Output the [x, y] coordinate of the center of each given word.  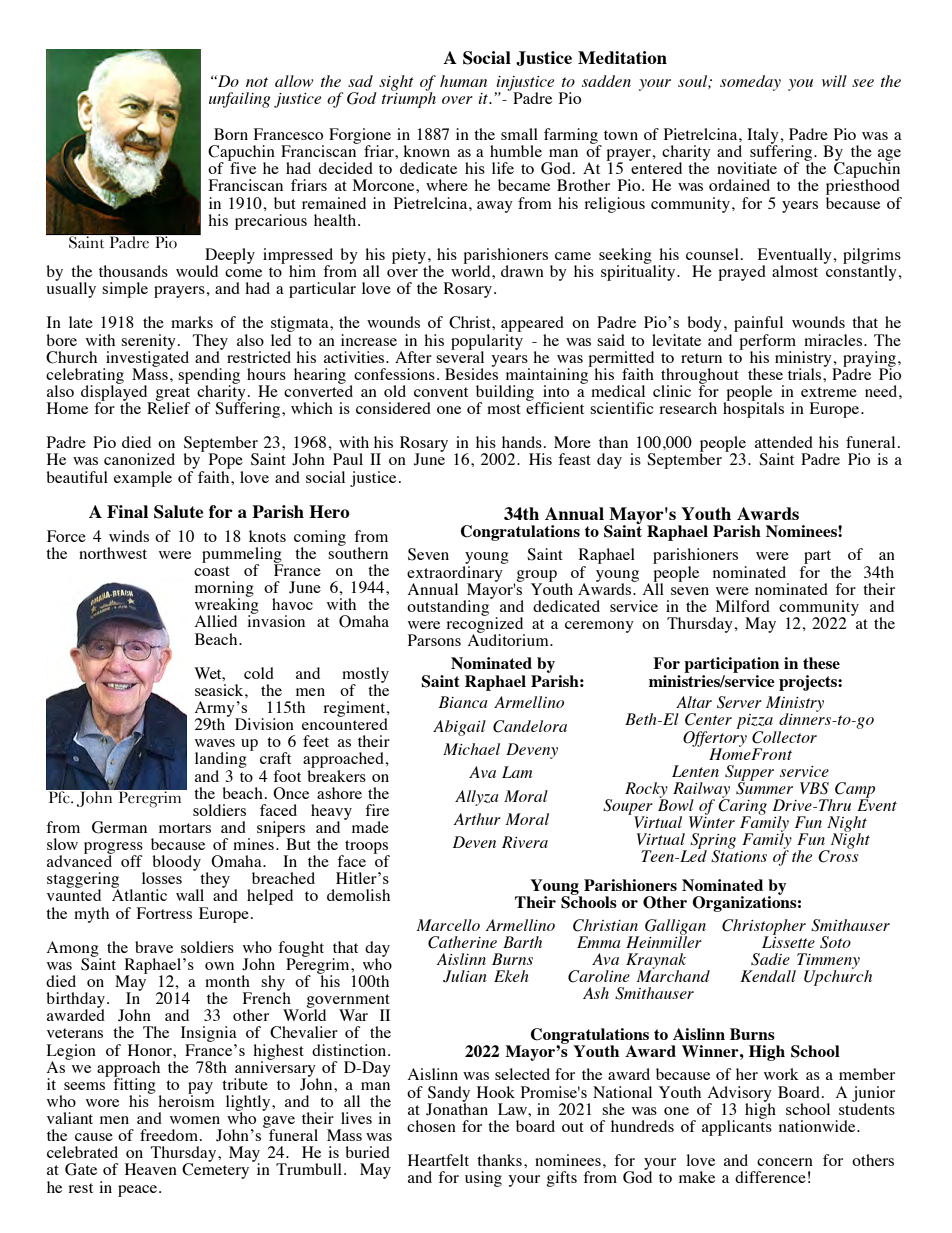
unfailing [240, 100]
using [483, 1179]
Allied [216, 621]
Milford [743, 606]
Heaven [151, 1169]
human [463, 81]
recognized [485, 625]
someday [750, 83]
